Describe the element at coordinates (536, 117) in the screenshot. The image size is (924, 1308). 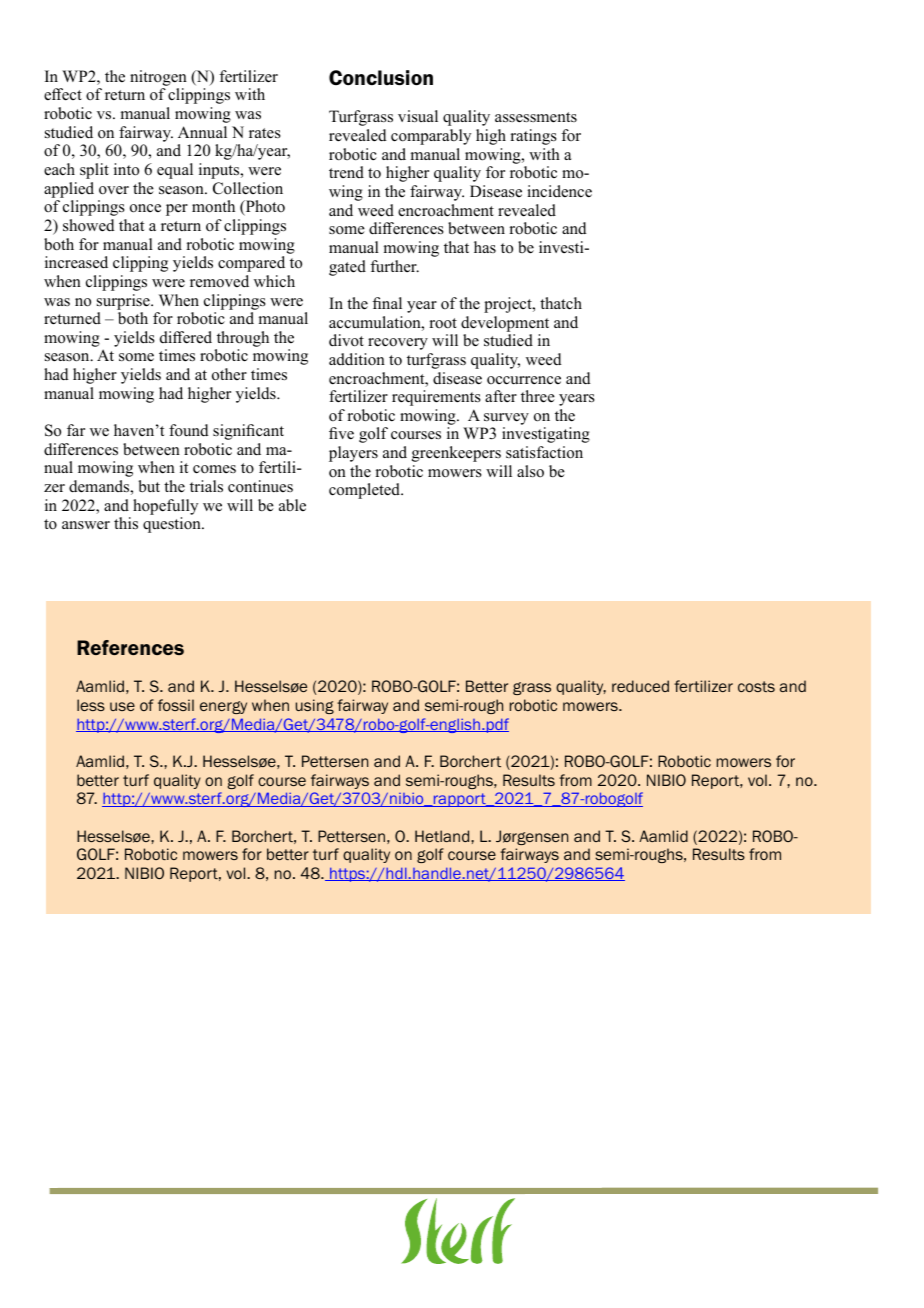
I see `assessments` at that location.
